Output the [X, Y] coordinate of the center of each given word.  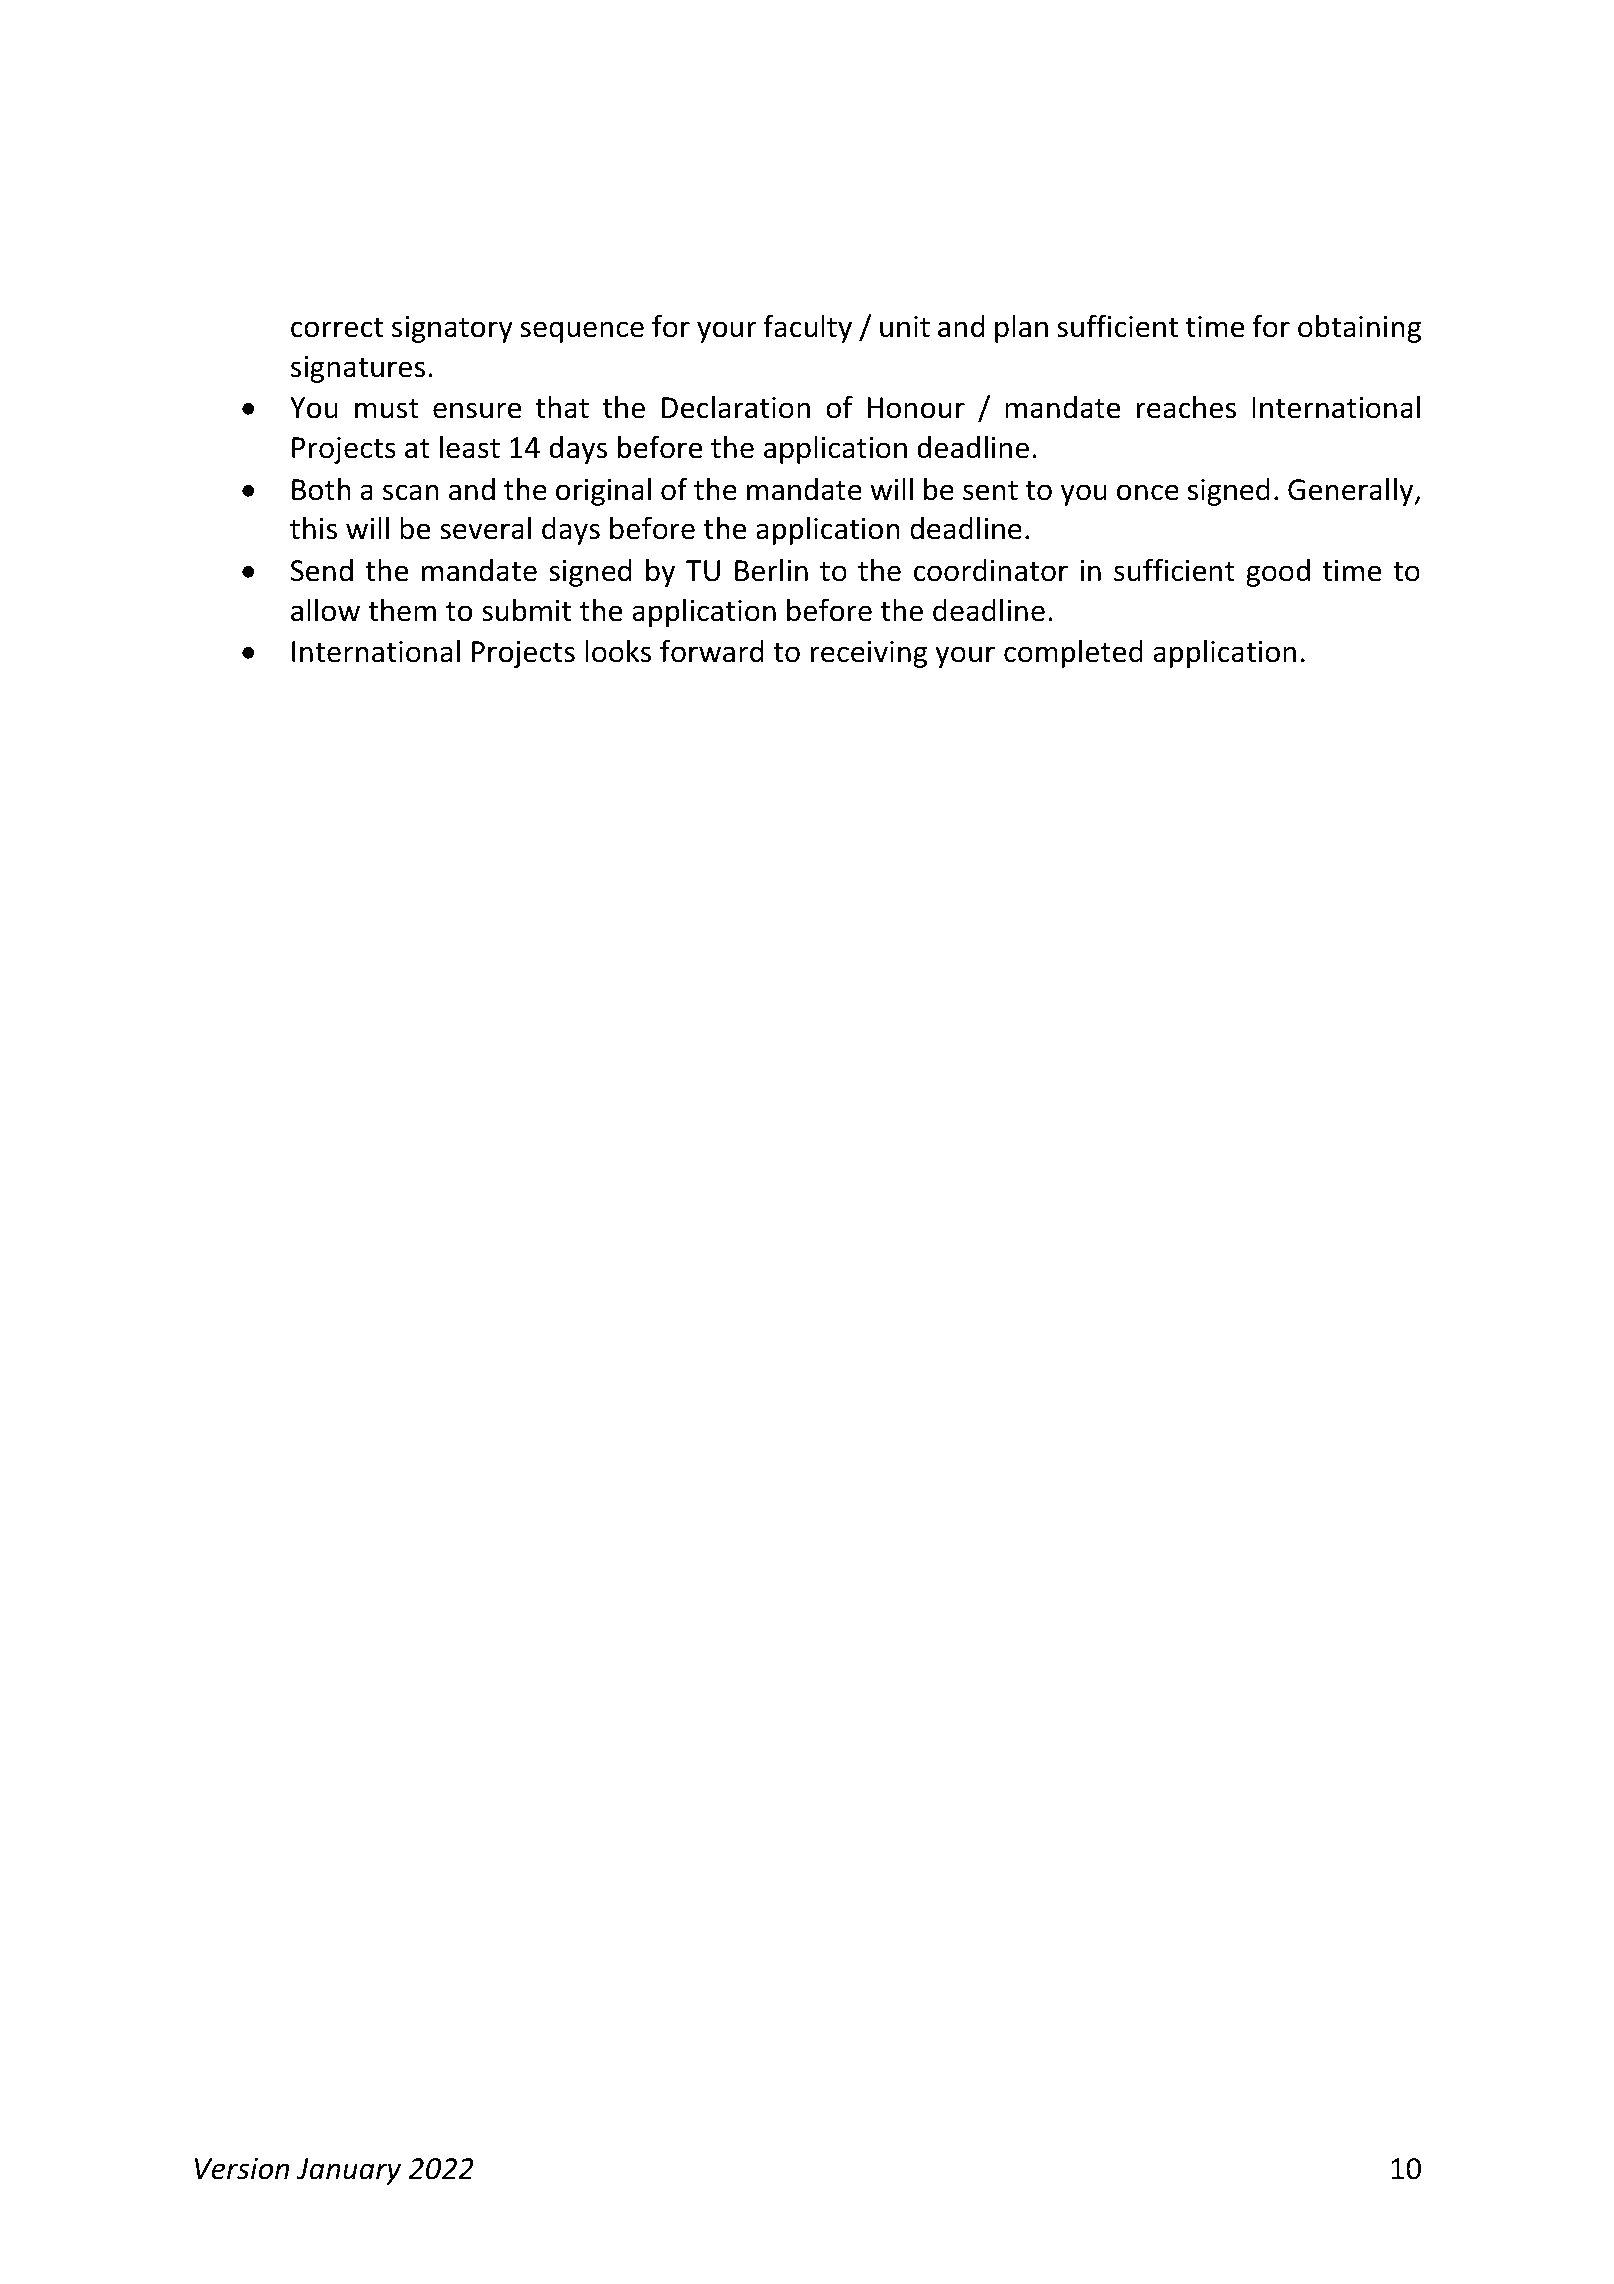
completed [1073, 654]
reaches [1186, 407]
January [349, 2171]
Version [242, 2169]
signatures [358, 369]
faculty [807, 328]
